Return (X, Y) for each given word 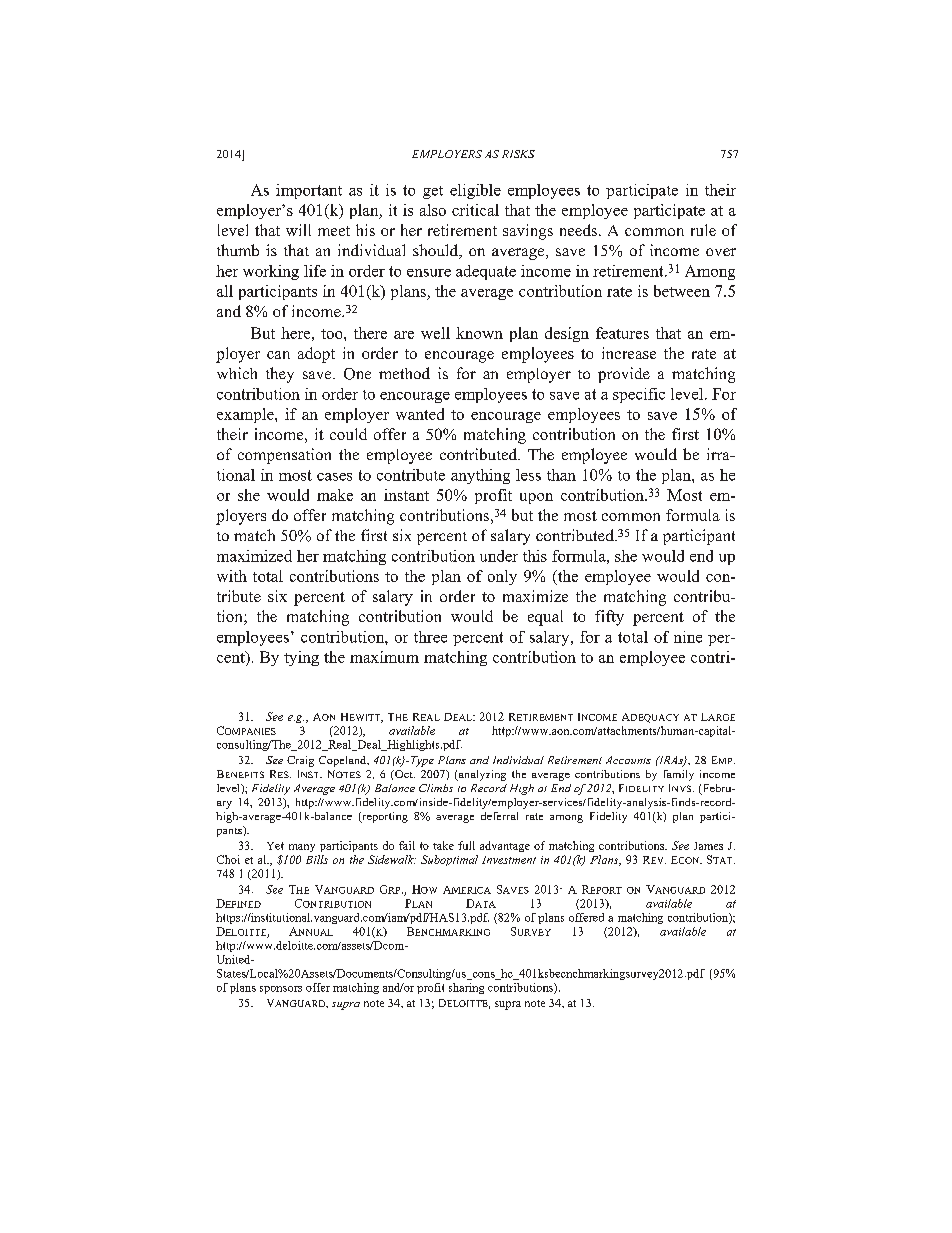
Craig (300, 761)
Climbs (436, 788)
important (309, 191)
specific (639, 395)
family (679, 775)
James (708, 846)
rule (703, 230)
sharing (466, 988)
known (479, 333)
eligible (475, 191)
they (280, 375)
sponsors (281, 990)
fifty (609, 618)
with (232, 576)
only (502, 577)
